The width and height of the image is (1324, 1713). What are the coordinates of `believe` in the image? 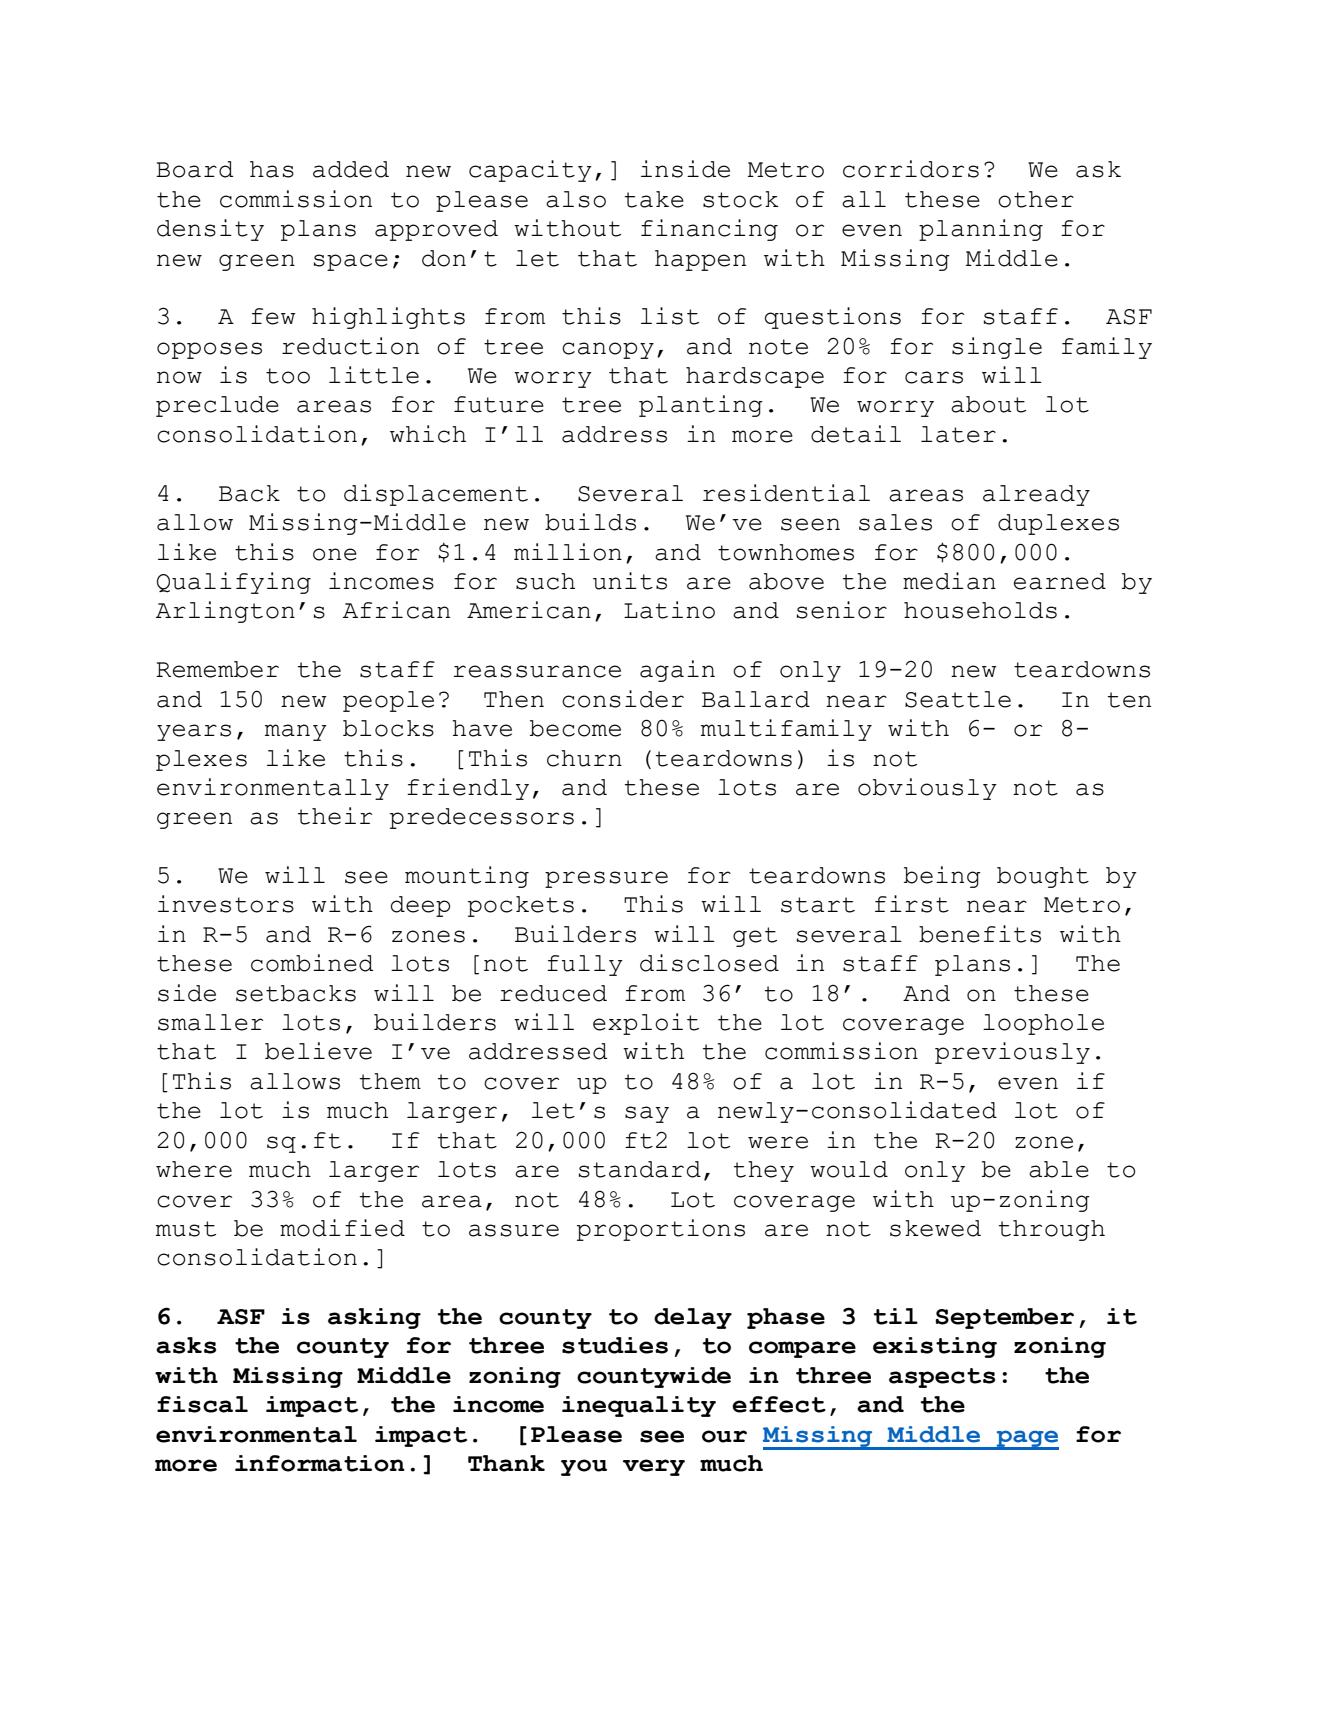 It's located at (318, 1051).
